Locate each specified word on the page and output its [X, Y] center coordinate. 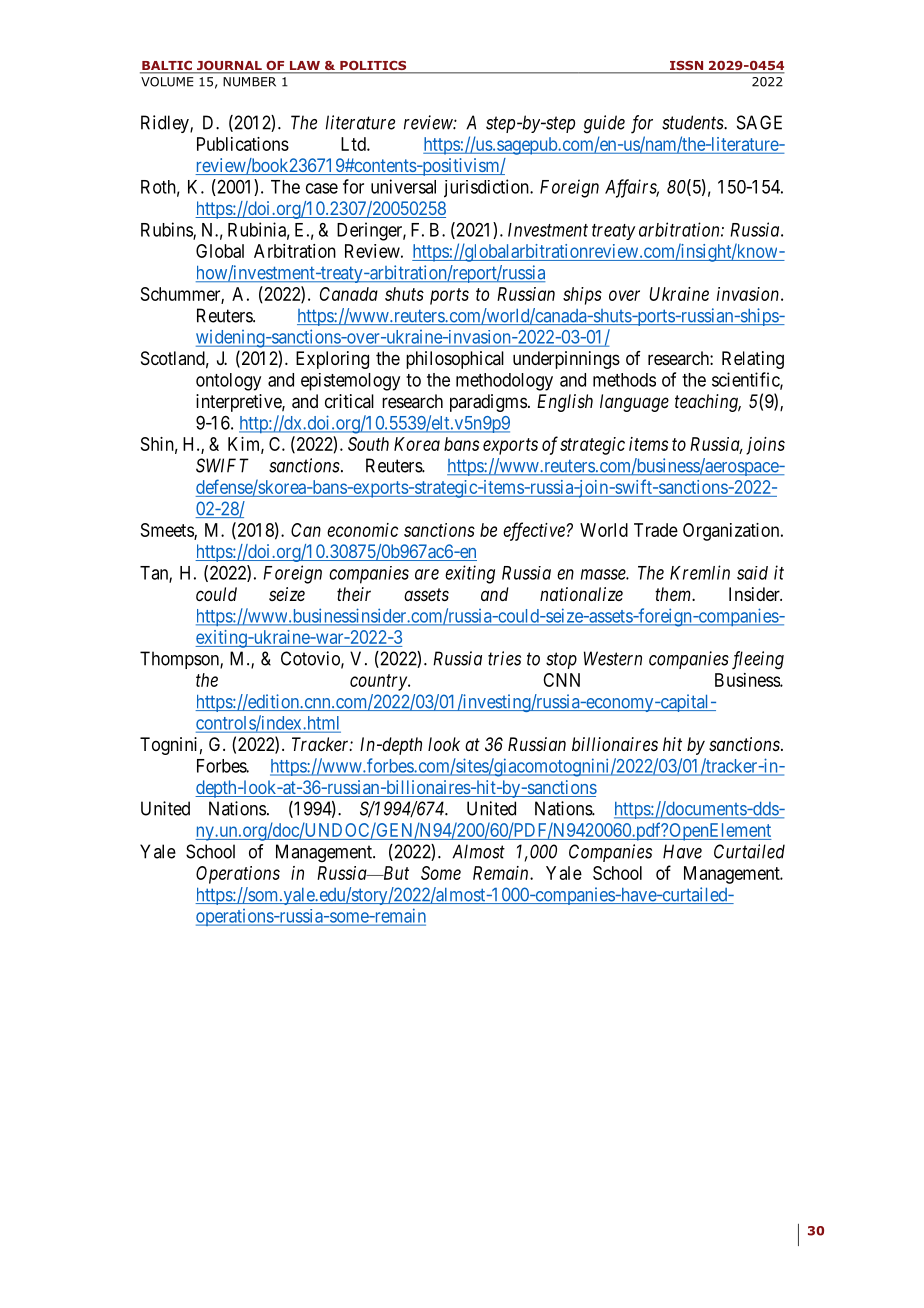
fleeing [758, 660]
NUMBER [249, 82]
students [693, 122]
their [354, 594]
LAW [305, 65]
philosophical [455, 360]
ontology [228, 382]
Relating [753, 360]
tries [504, 658]
